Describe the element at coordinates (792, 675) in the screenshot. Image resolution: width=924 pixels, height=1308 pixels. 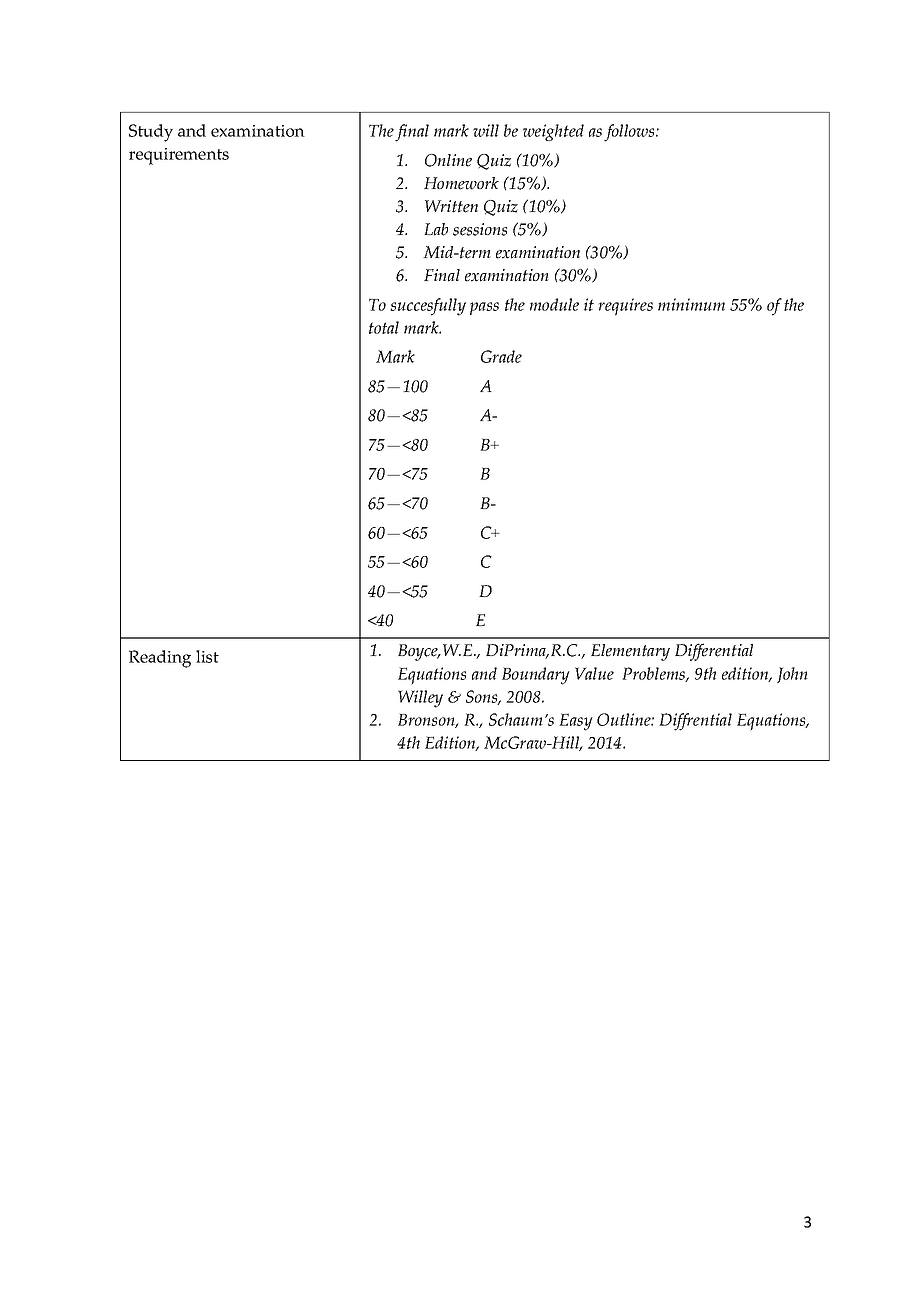
I see `John` at that location.
